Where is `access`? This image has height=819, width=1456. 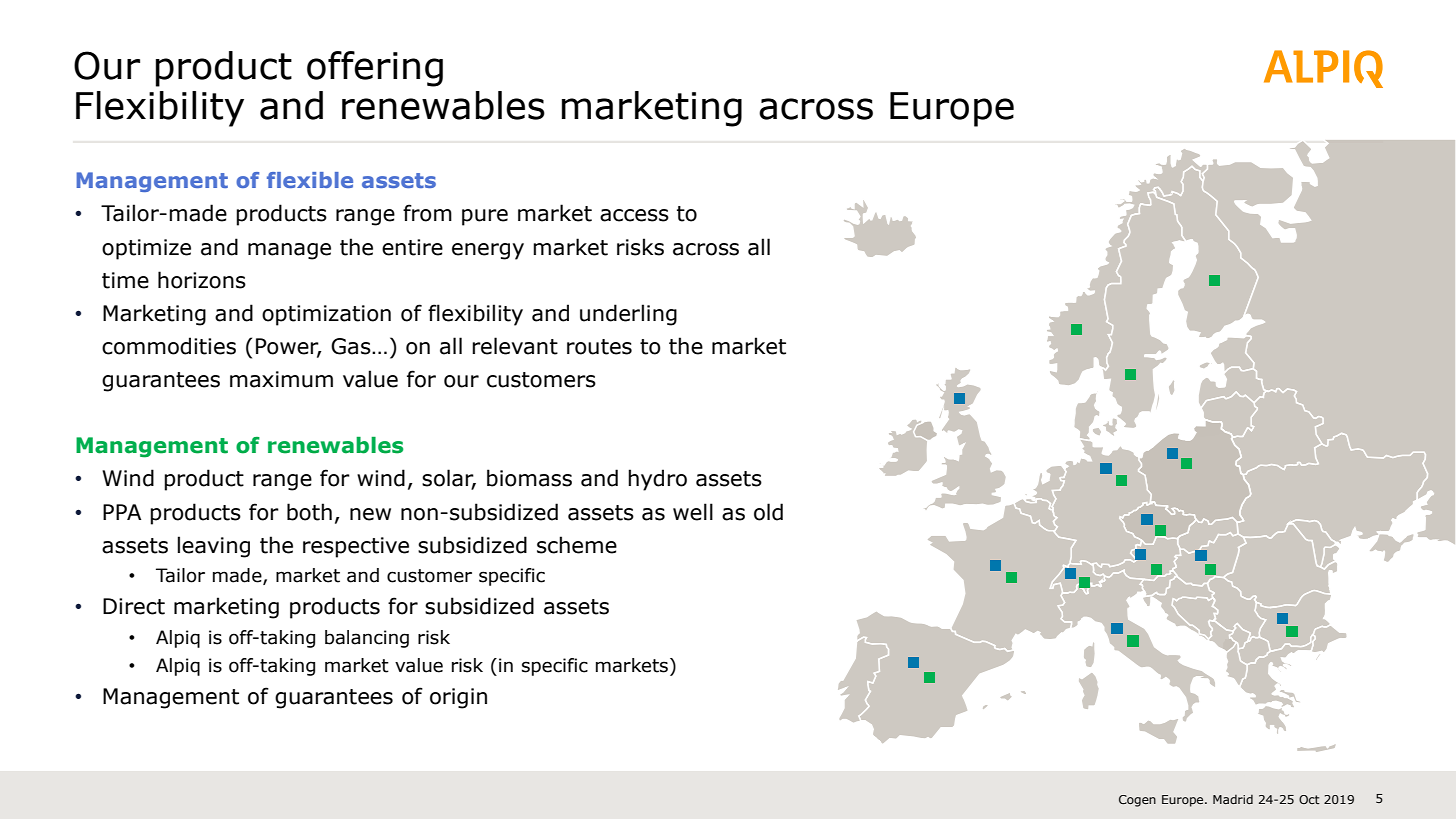 access is located at coordinates (634, 215).
